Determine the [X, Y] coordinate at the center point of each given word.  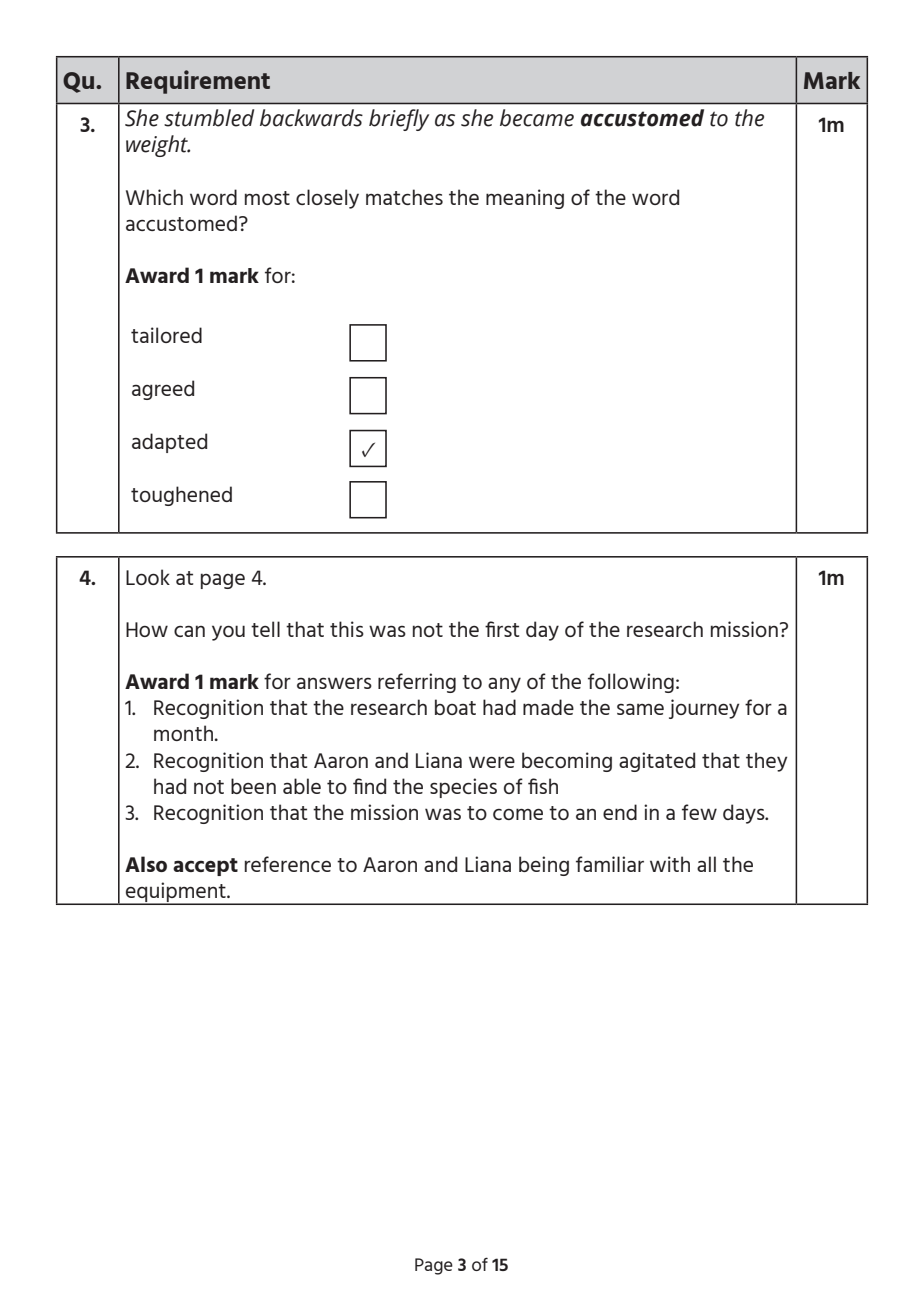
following [631, 683]
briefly [399, 120]
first [502, 629]
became [537, 118]
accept [205, 867]
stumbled [209, 118]
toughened [181, 496]
